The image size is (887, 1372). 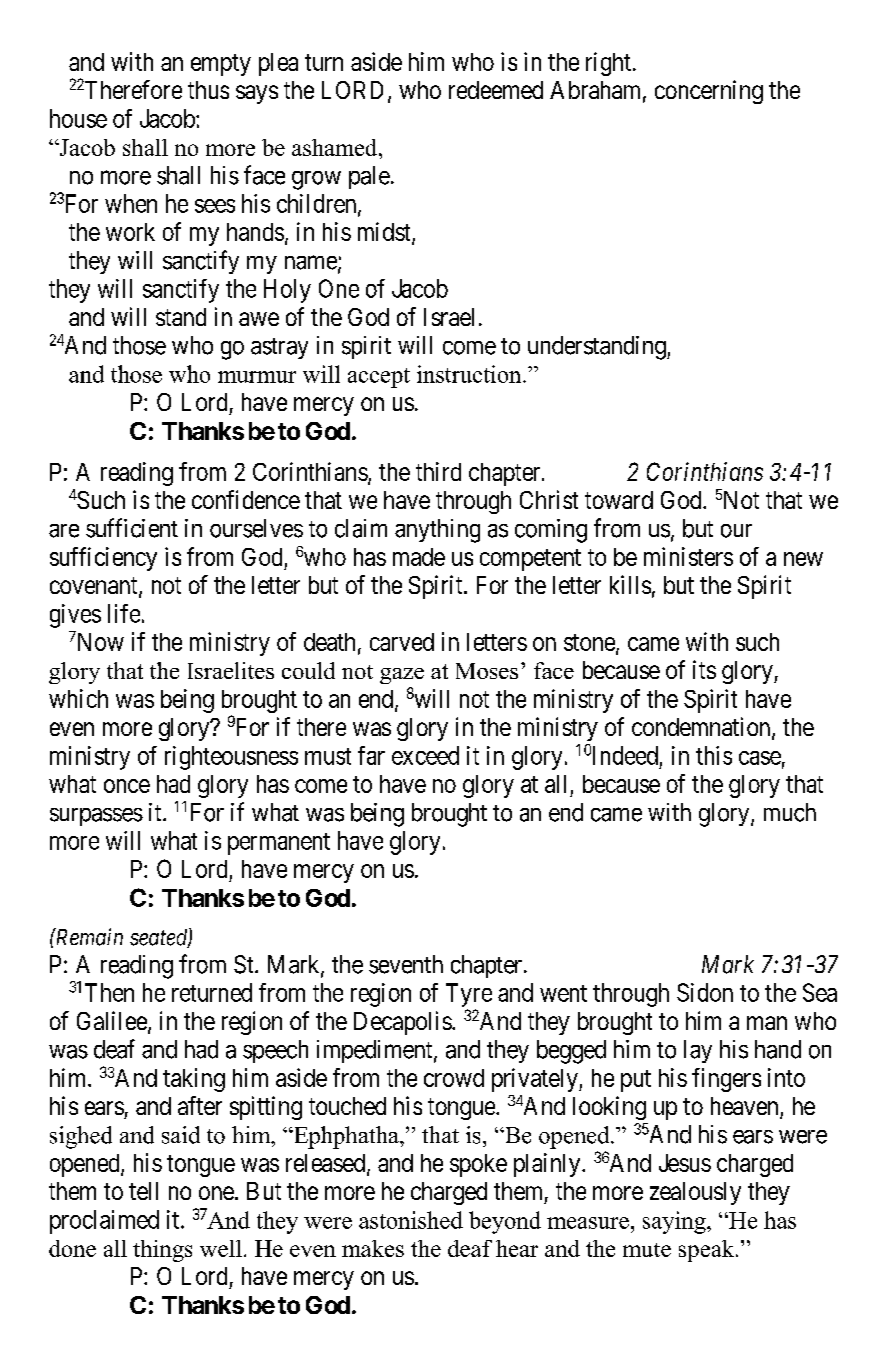 I want to click on redeemed, so click(x=496, y=90).
